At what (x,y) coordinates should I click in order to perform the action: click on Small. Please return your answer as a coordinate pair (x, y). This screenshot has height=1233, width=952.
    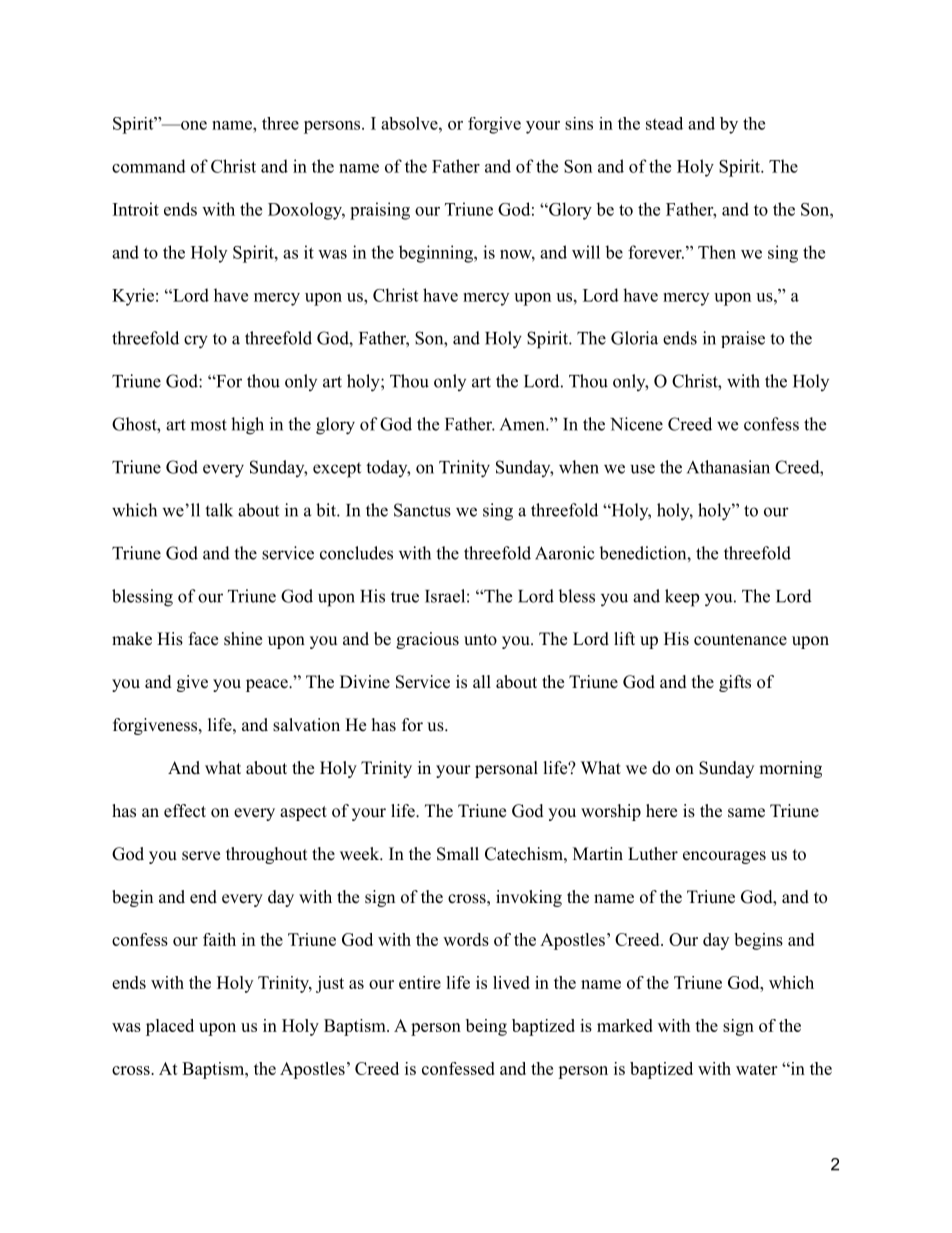
    Looking at the image, I should click on (458, 854).
